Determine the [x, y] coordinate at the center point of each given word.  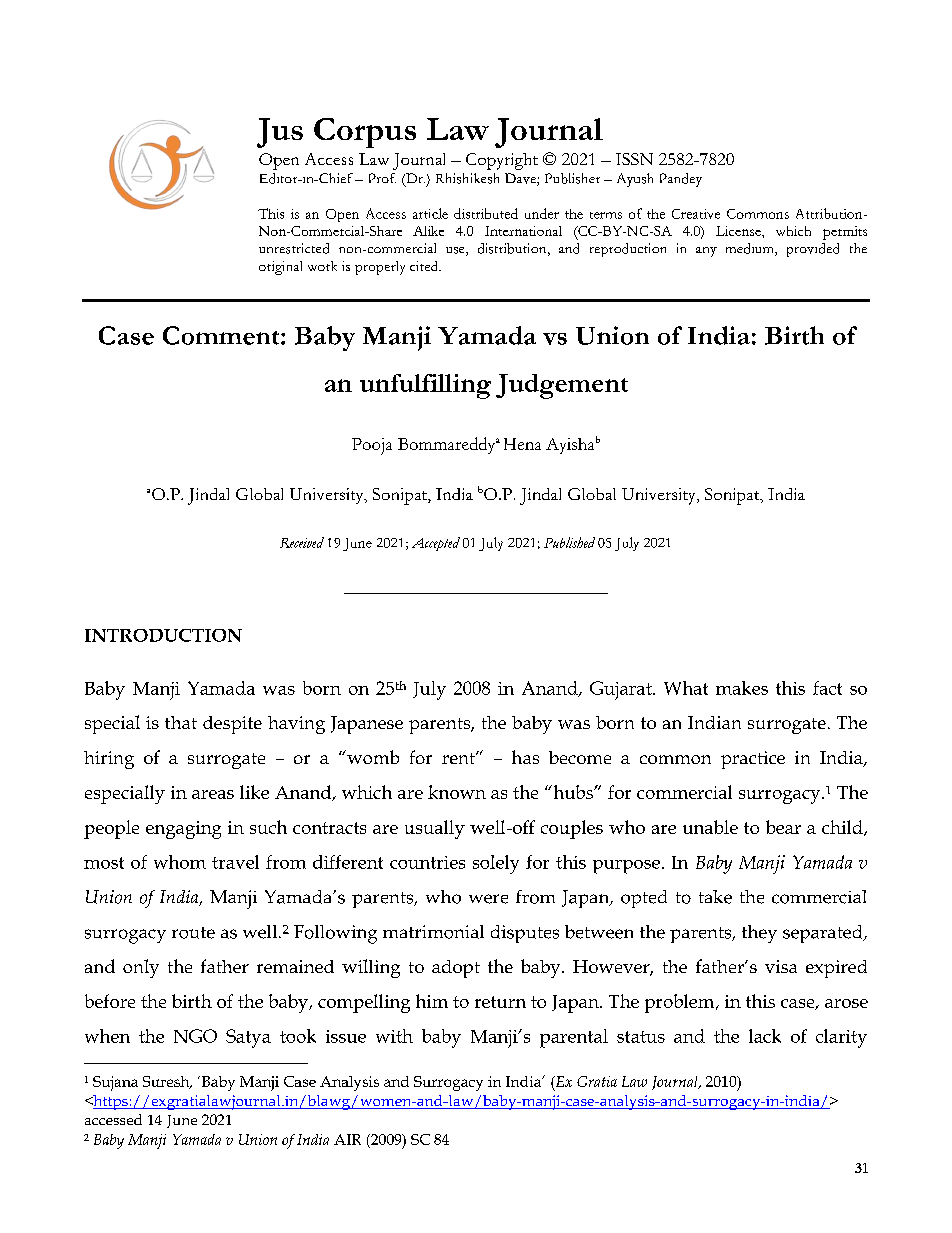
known [457, 792]
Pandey [681, 180]
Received [302, 542]
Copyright [502, 161]
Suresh [167, 1082]
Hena [522, 444]
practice [753, 760]
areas [213, 794]
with [394, 1036]
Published [569, 542]
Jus [280, 133]
